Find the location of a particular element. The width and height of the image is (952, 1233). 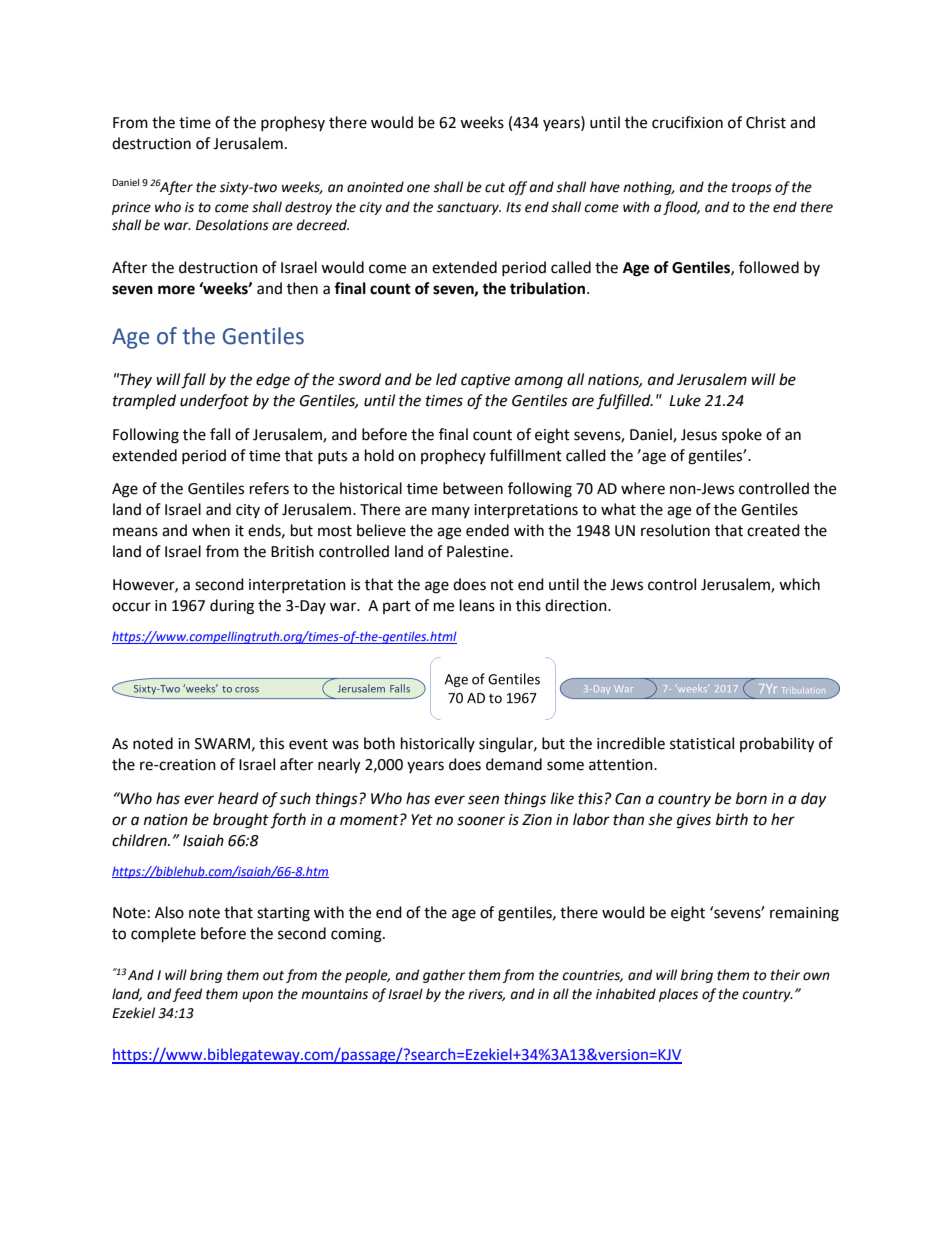

demand is located at coordinates (514, 764).
